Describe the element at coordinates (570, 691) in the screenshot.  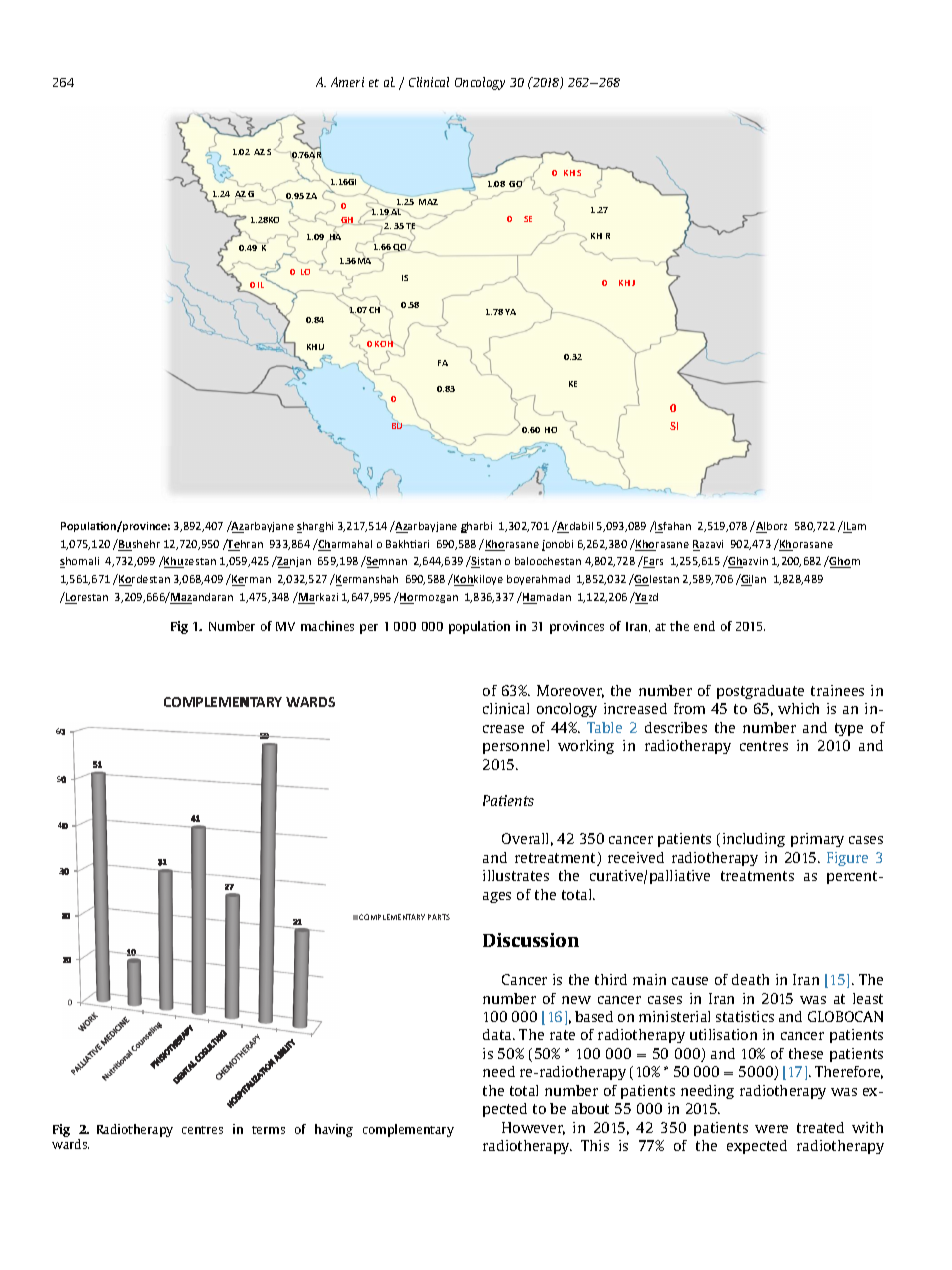
I see `Moreover` at that location.
